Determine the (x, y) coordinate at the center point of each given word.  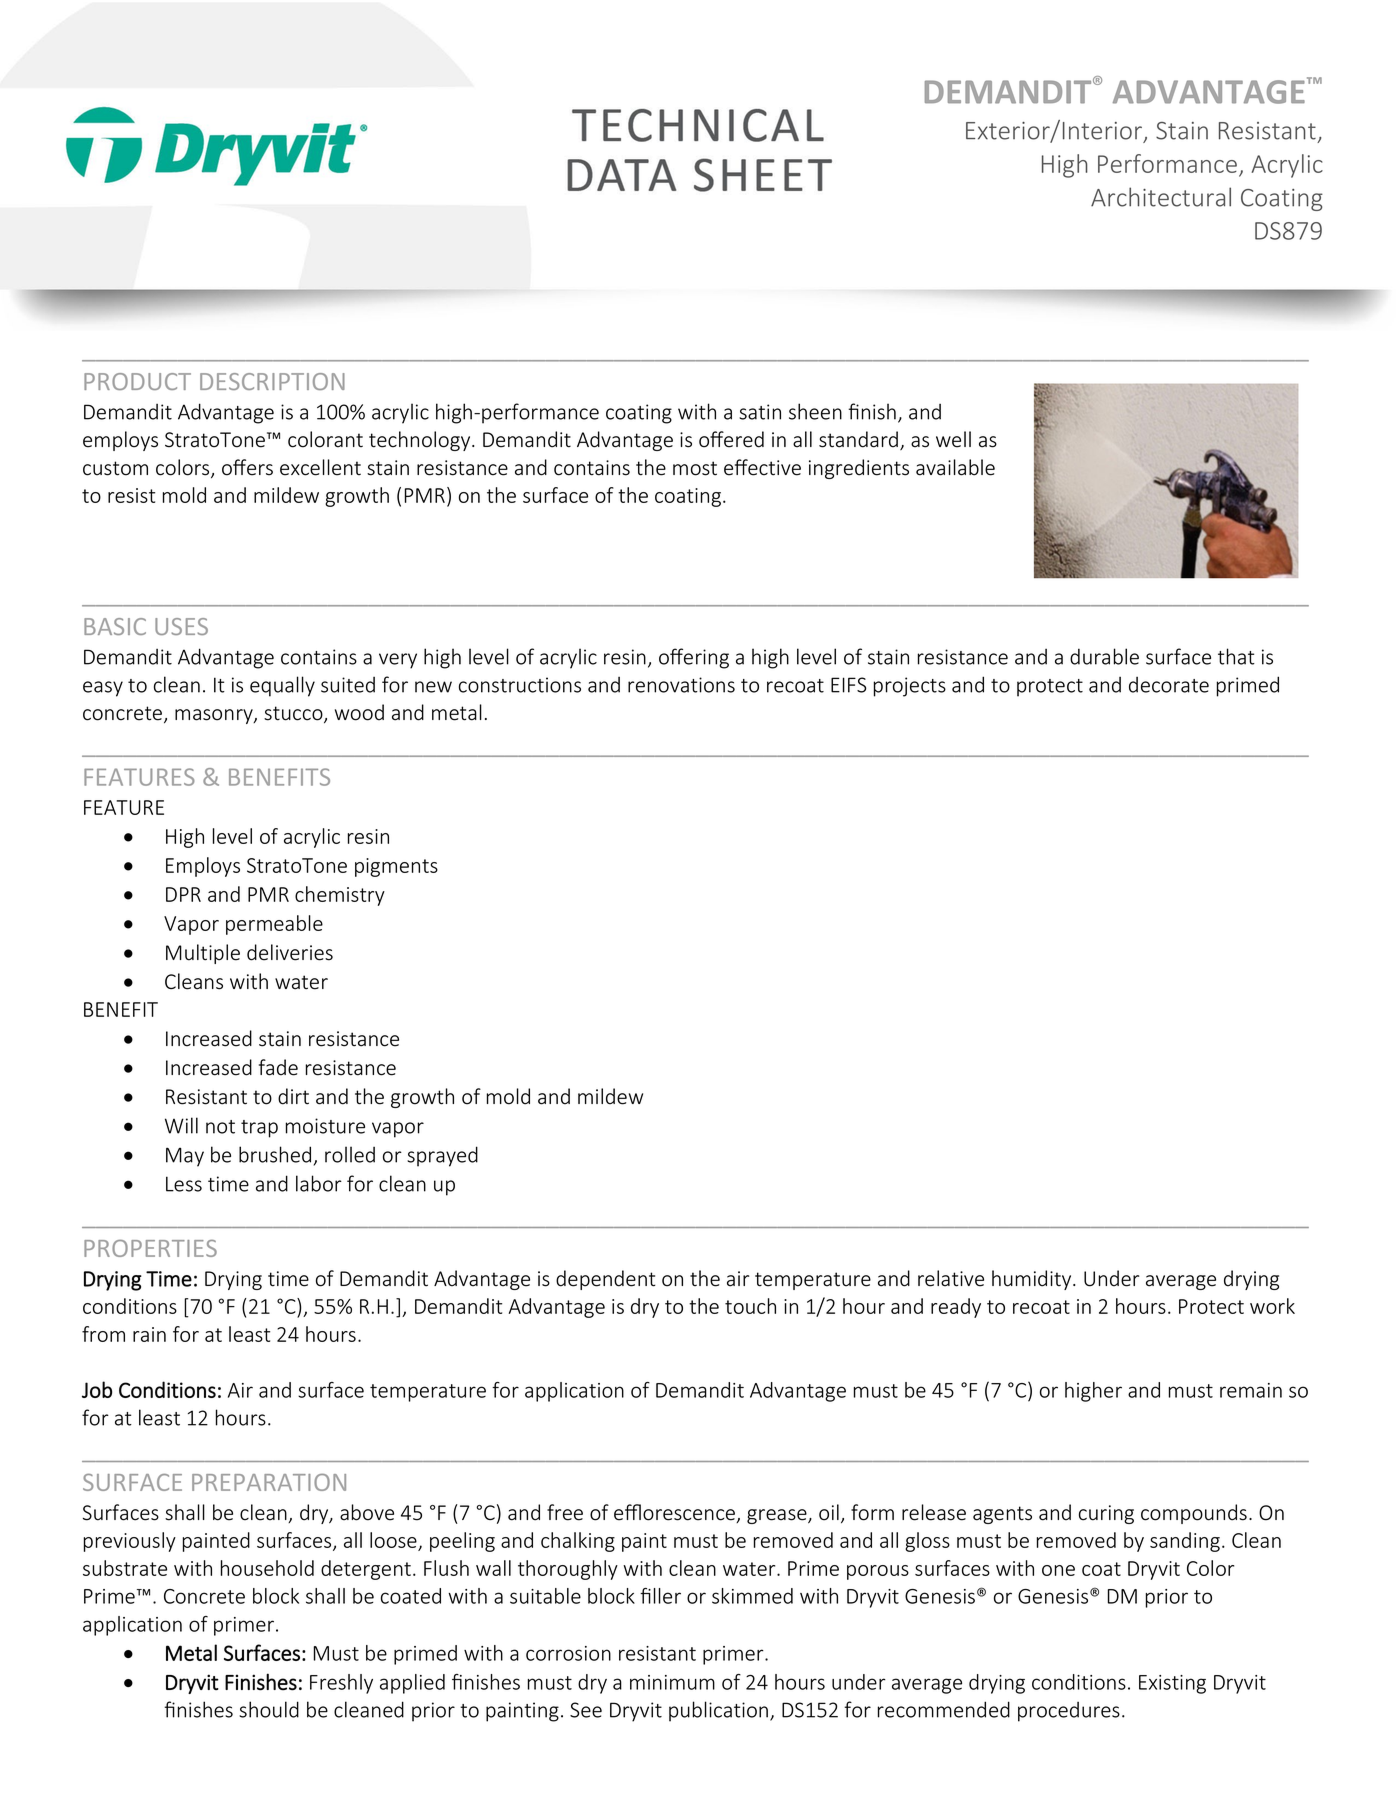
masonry (215, 716)
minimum (672, 1682)
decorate (1169, 685)
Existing (1172, 1684)
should (269, 1709)
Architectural (1161, 197)
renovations (681, 685)
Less (184, 1184)
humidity (1033, 1280)
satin (760, 412)
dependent (605, 1280)
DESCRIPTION (272, 381)
